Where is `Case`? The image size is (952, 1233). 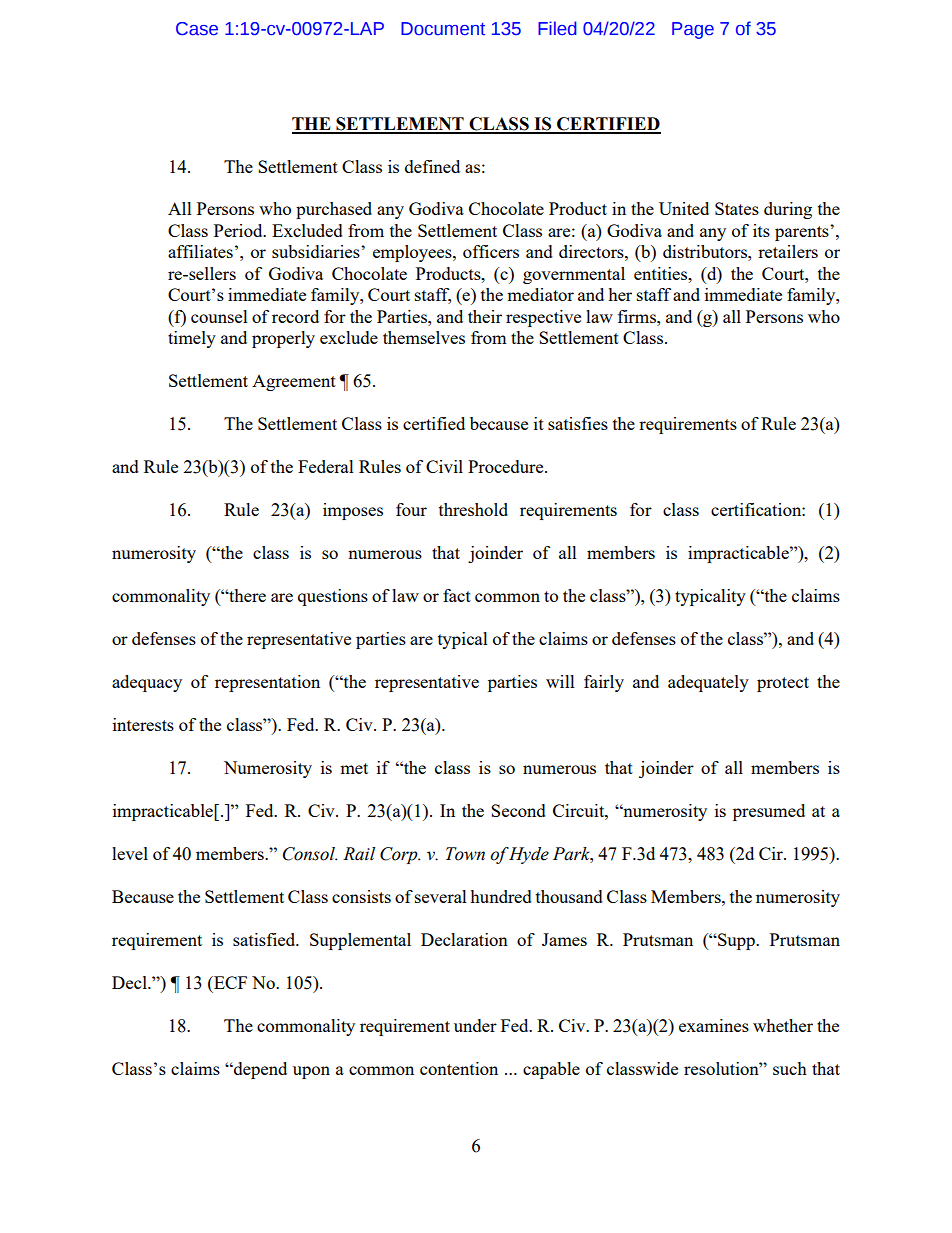
Case is located at coordinates (197, 29).
